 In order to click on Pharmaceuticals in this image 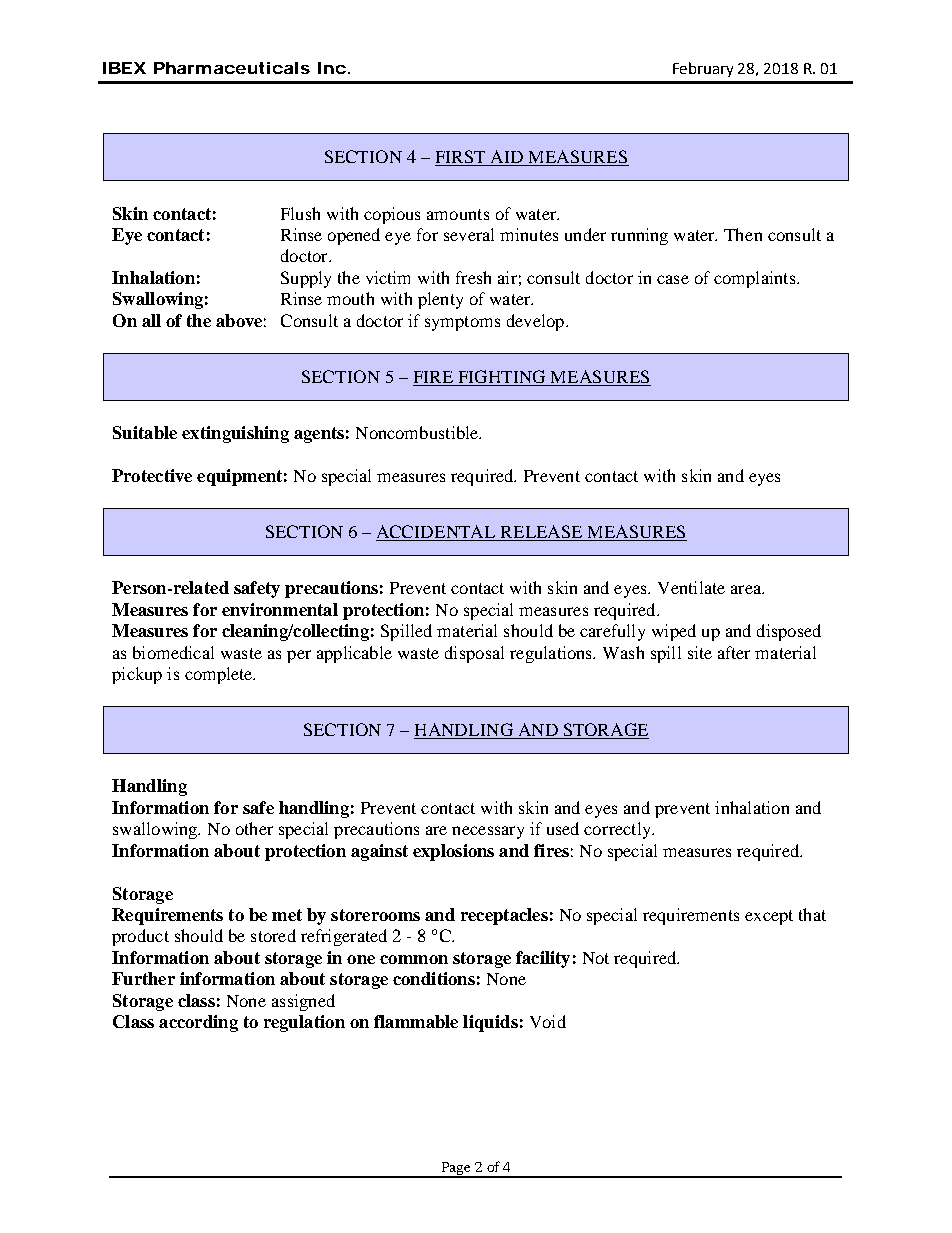, I will do `click(232, 68)`.
